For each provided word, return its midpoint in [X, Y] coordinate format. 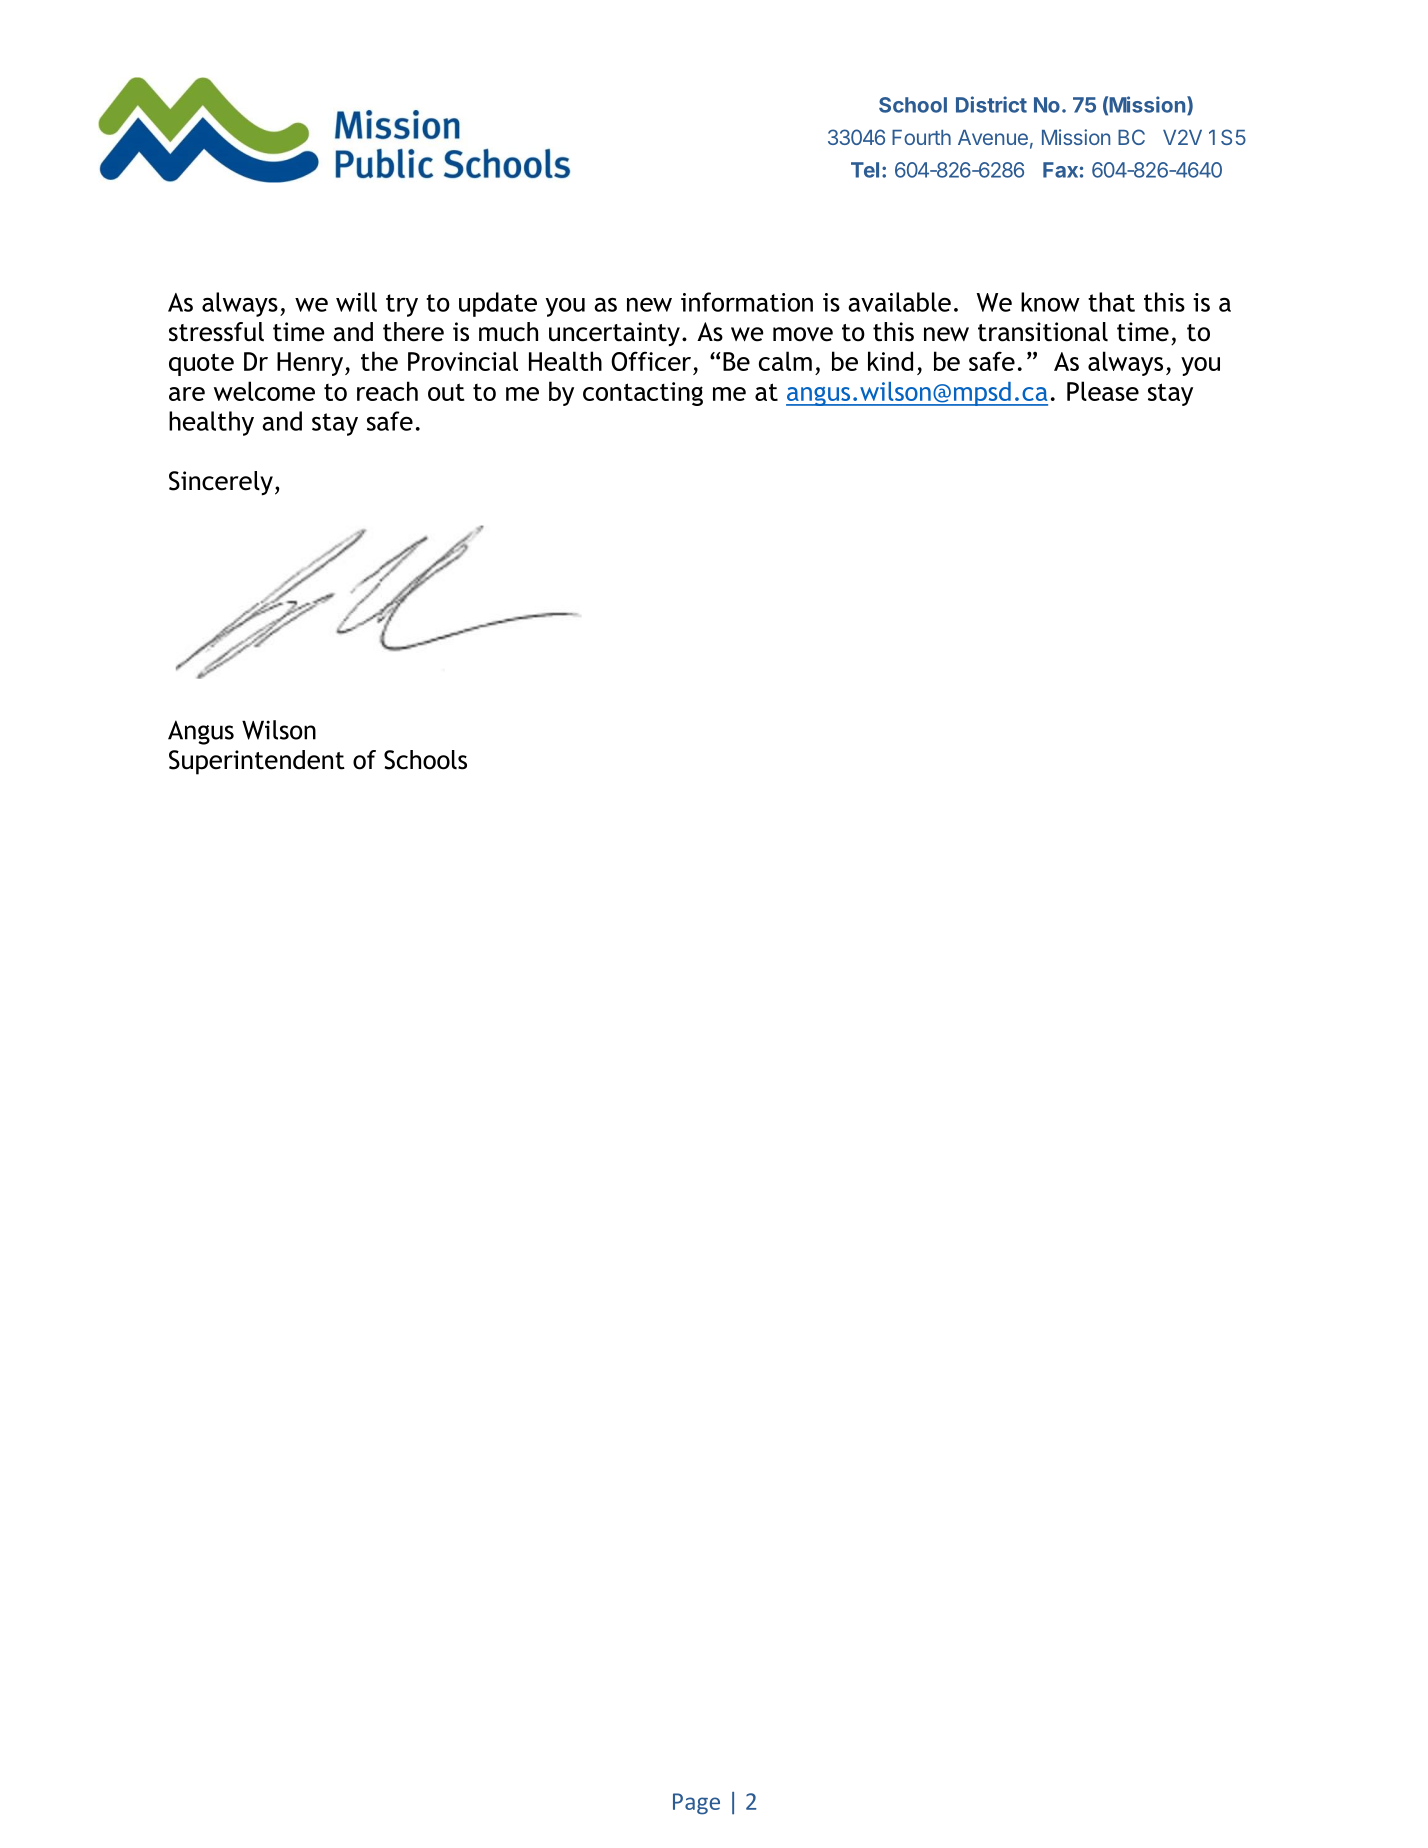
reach [387, 391]
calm [785, 361]
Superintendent [257, 762]
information [747, 302]
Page [696, 1804]
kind [890, 361]
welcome [264, 391]
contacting [643, 394]
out [446, 392]
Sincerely [221, 483]
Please [1103, 391]
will [356, 302]
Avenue [993, 137]
